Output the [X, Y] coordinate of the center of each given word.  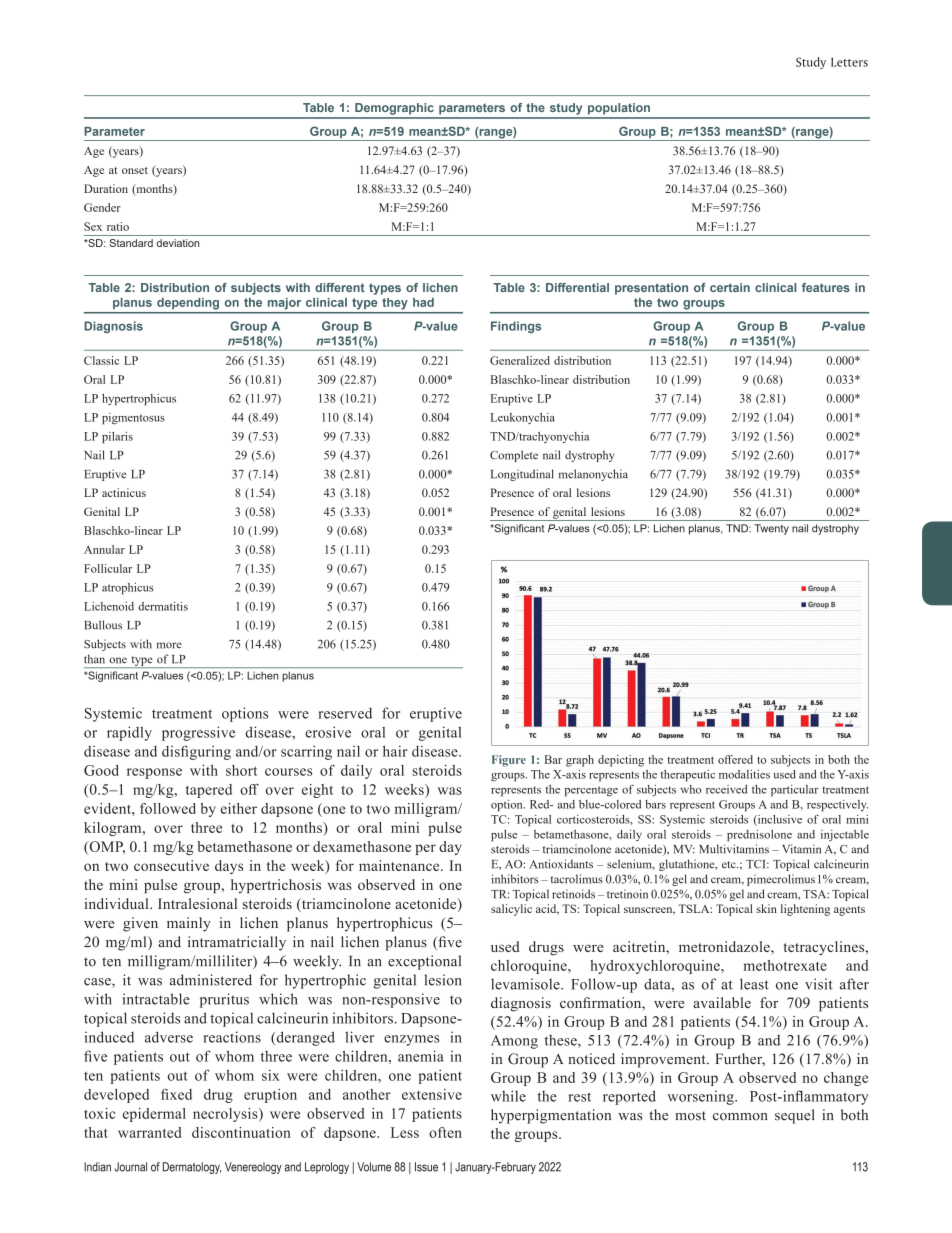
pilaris [117, 438]
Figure [509, 761]
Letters [849, 62]
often [445, 1132]
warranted [149, 1132]
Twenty [771, 529]
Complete [514, 456]
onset [135, 170]
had [423, 302]
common [740, 1117]
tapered [209, 791]
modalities [744, 774]
